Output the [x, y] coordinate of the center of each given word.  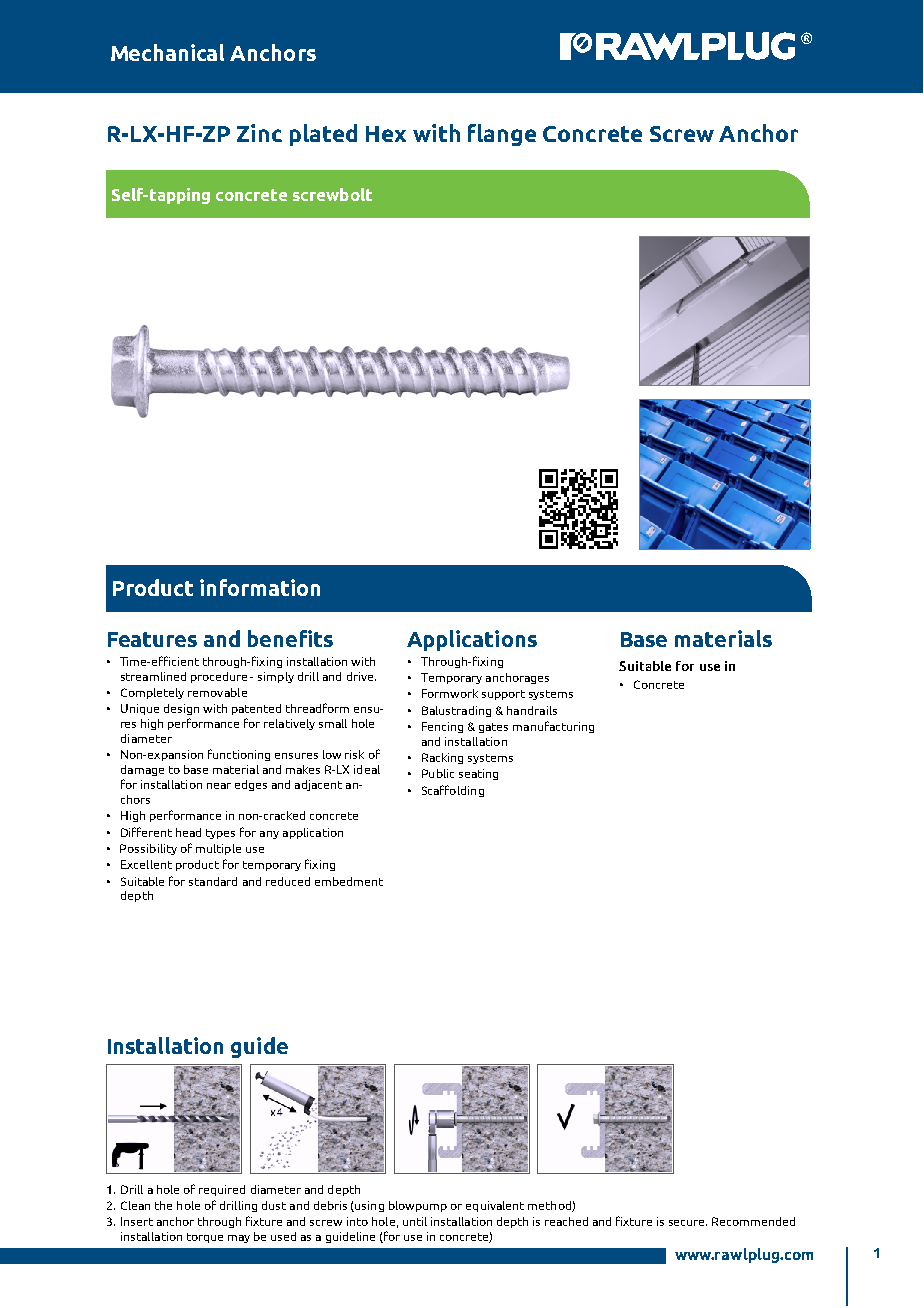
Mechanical [167, 52]
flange [502, 135]
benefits [290, 638]
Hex [386, 134]
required [222, 1190]
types [220, 834]
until [415, 1221]
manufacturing [553, 727]
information [260, 587]
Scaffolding [453, 791]
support [503, 695]
